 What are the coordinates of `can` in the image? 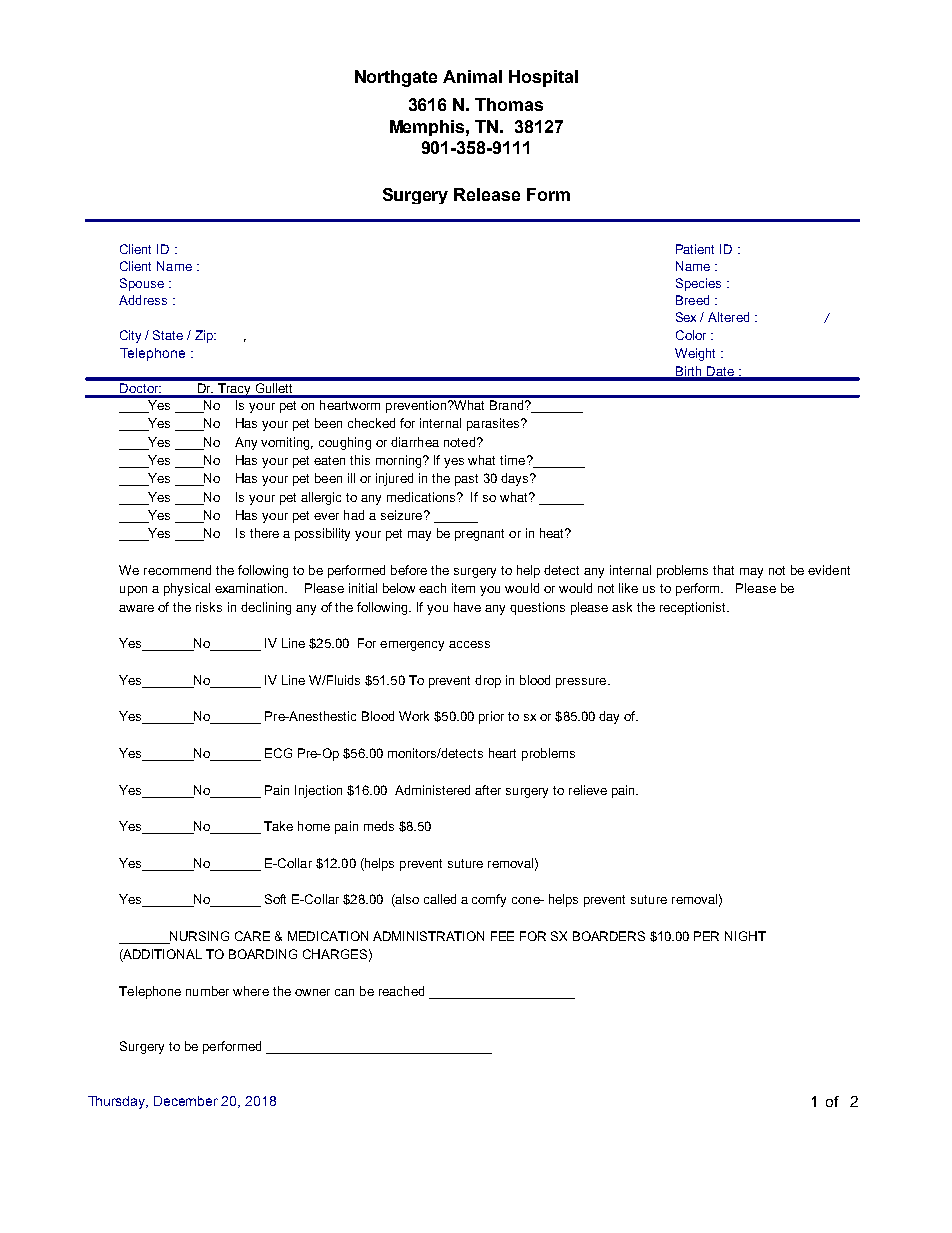 It's located at (344, 992).
